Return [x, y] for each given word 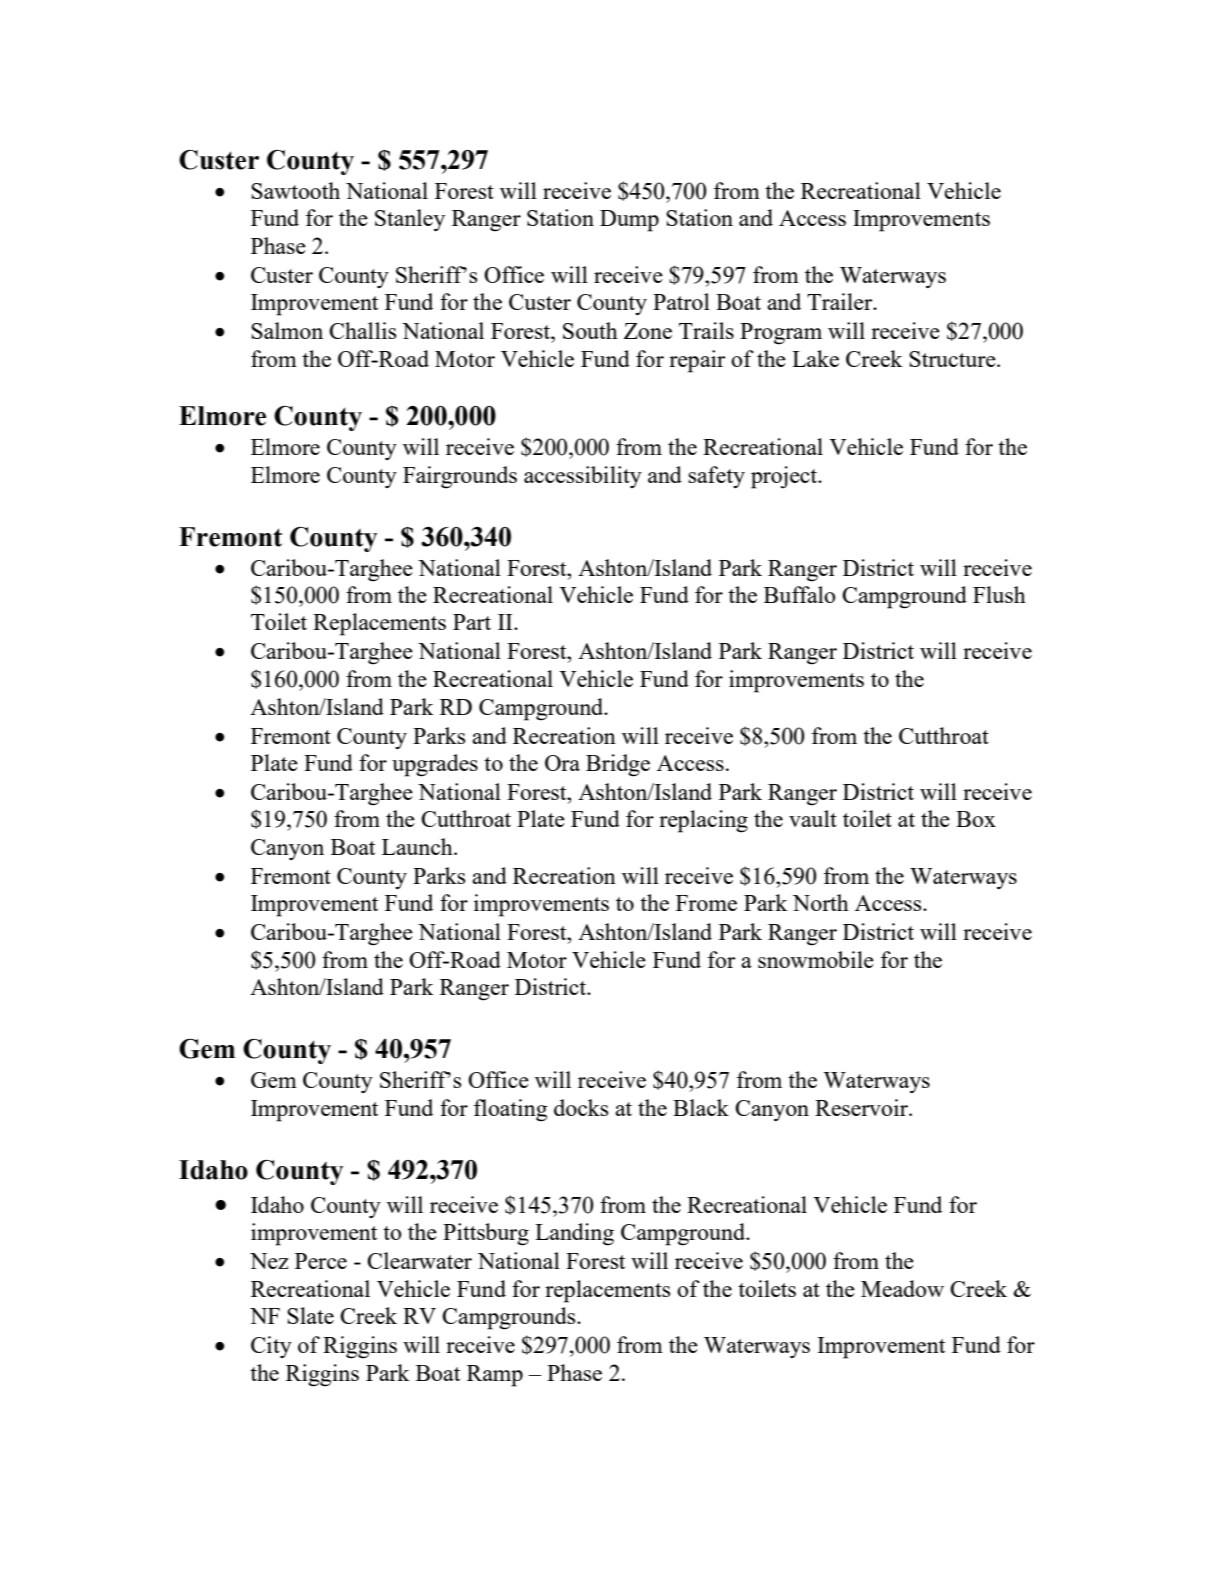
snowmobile [816, 959]
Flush [999, 594]
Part [472, 622]
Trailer [841, 301]
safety [716, 477]
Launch [418, 846]
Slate [310, 1315]
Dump [629, 221]
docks [581, 1107]
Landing [574, 1234]
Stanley [410, 220]
